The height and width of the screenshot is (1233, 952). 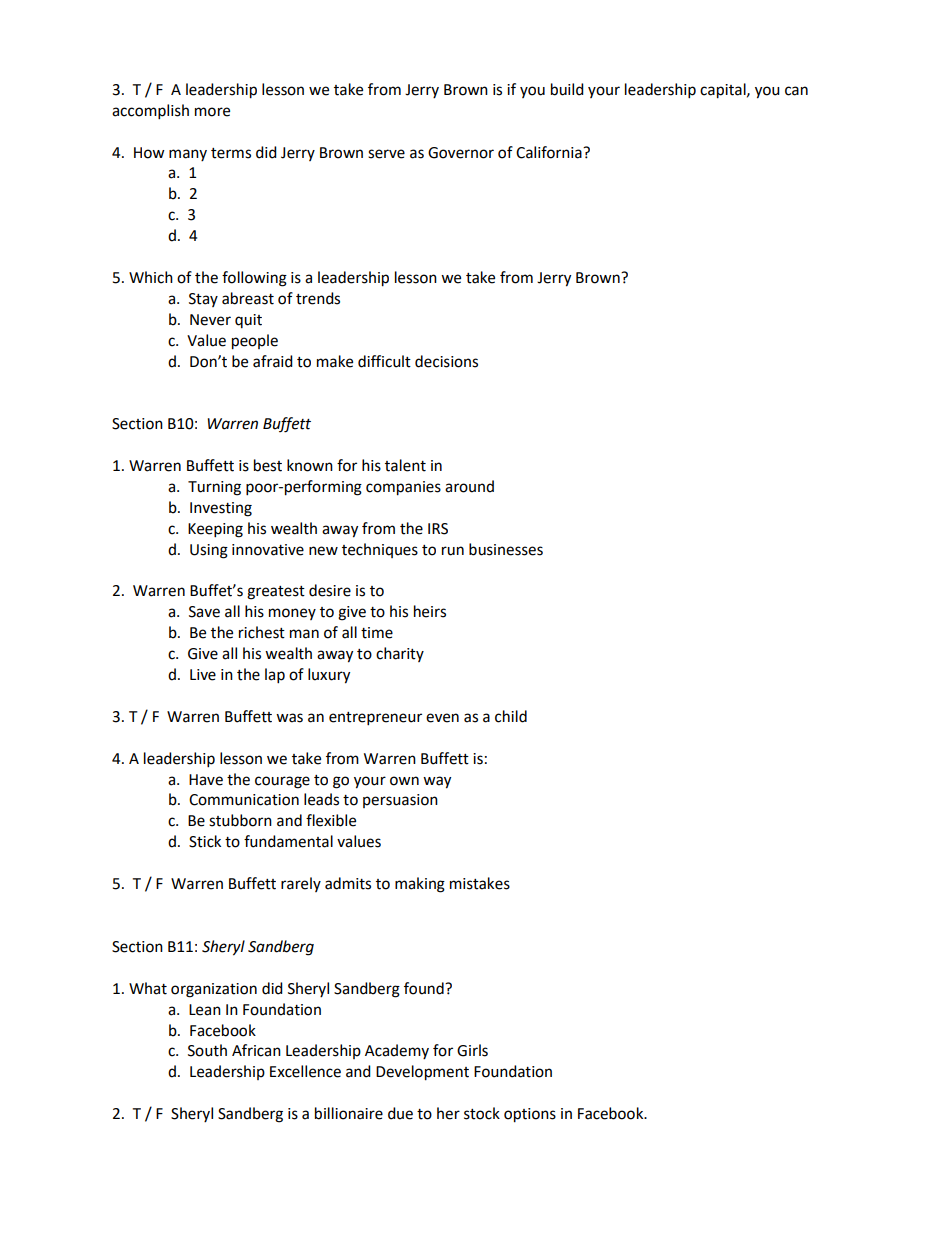 What do you see at coordinates (349, 1113) in the screenshot?
I see `billionaire` at bounding box center [349, 1113].
